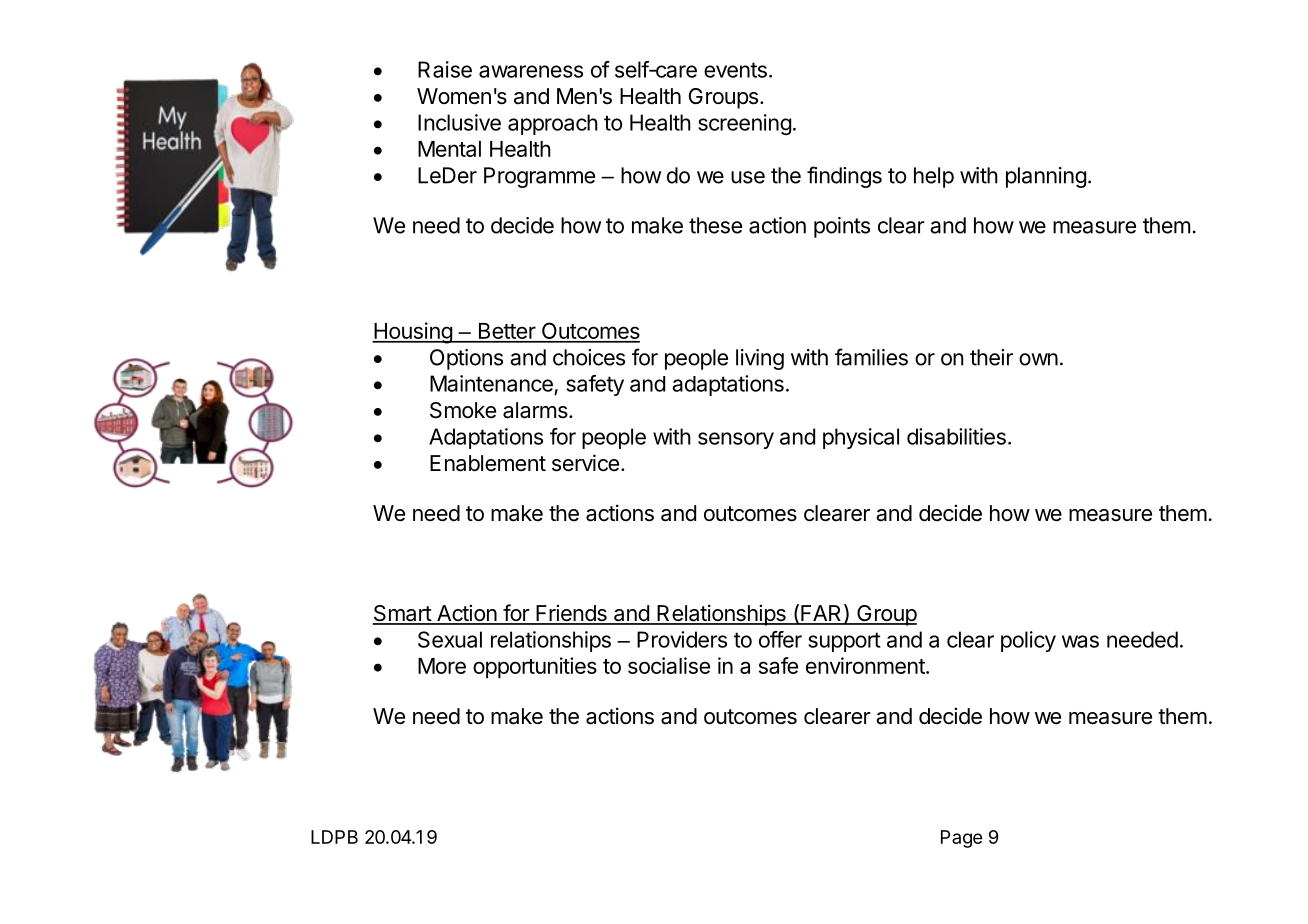 This document has width=1308, height=924. Describe the element at coordinates (735, 70) in the document. I see `events` at that location.
